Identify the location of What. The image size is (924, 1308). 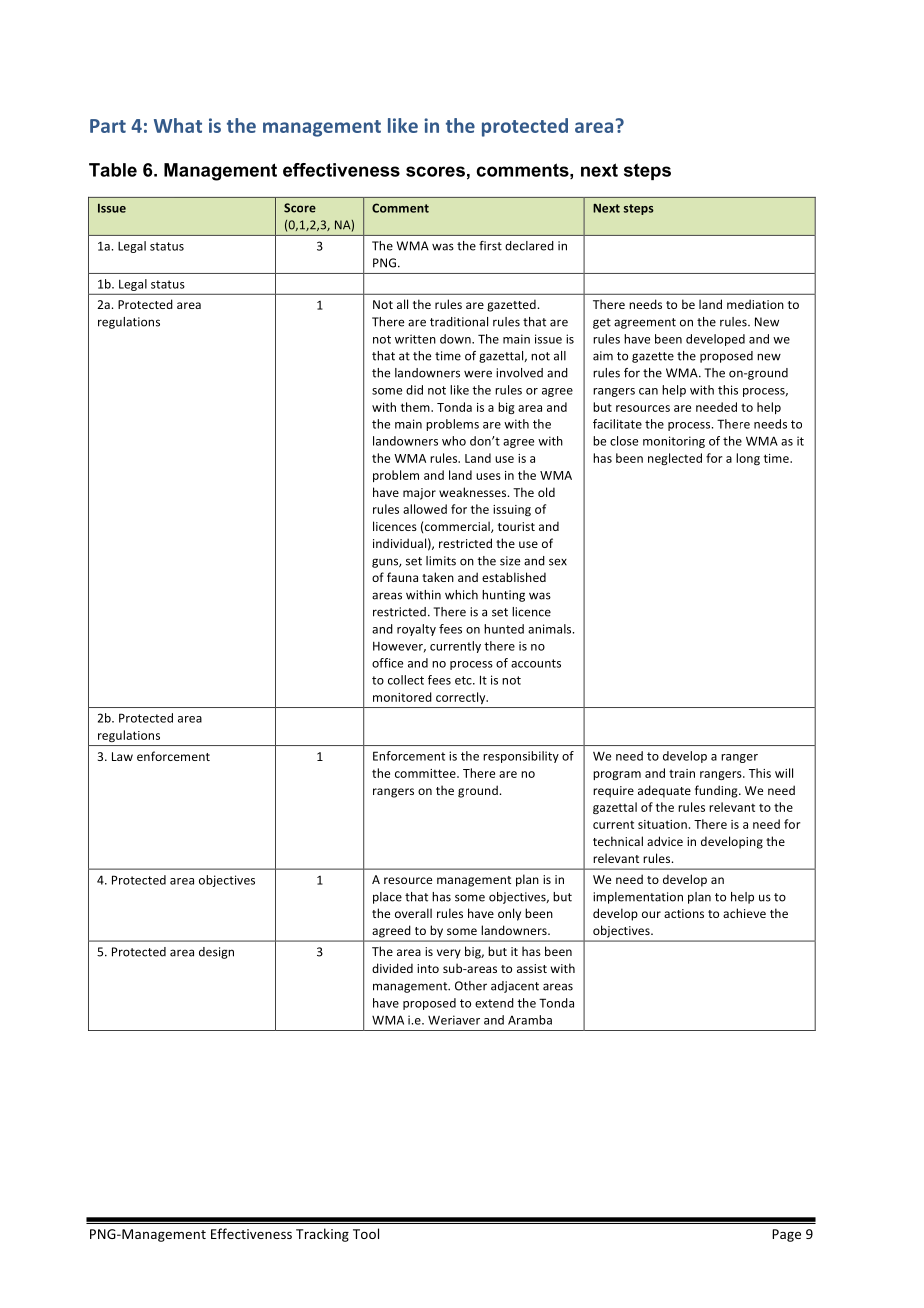
(178, 125).
